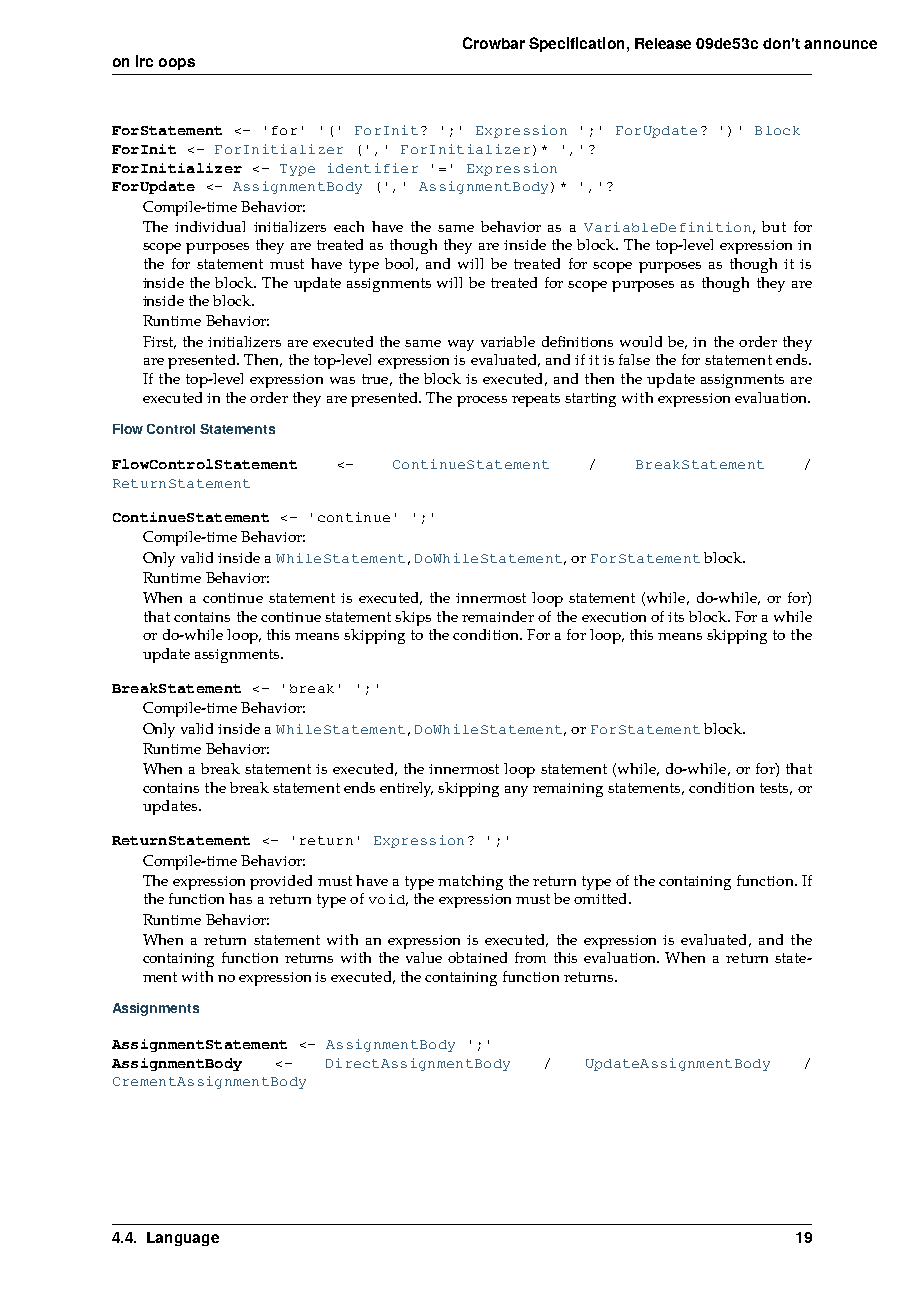  I want to click on identifier, so click(373, 168).
